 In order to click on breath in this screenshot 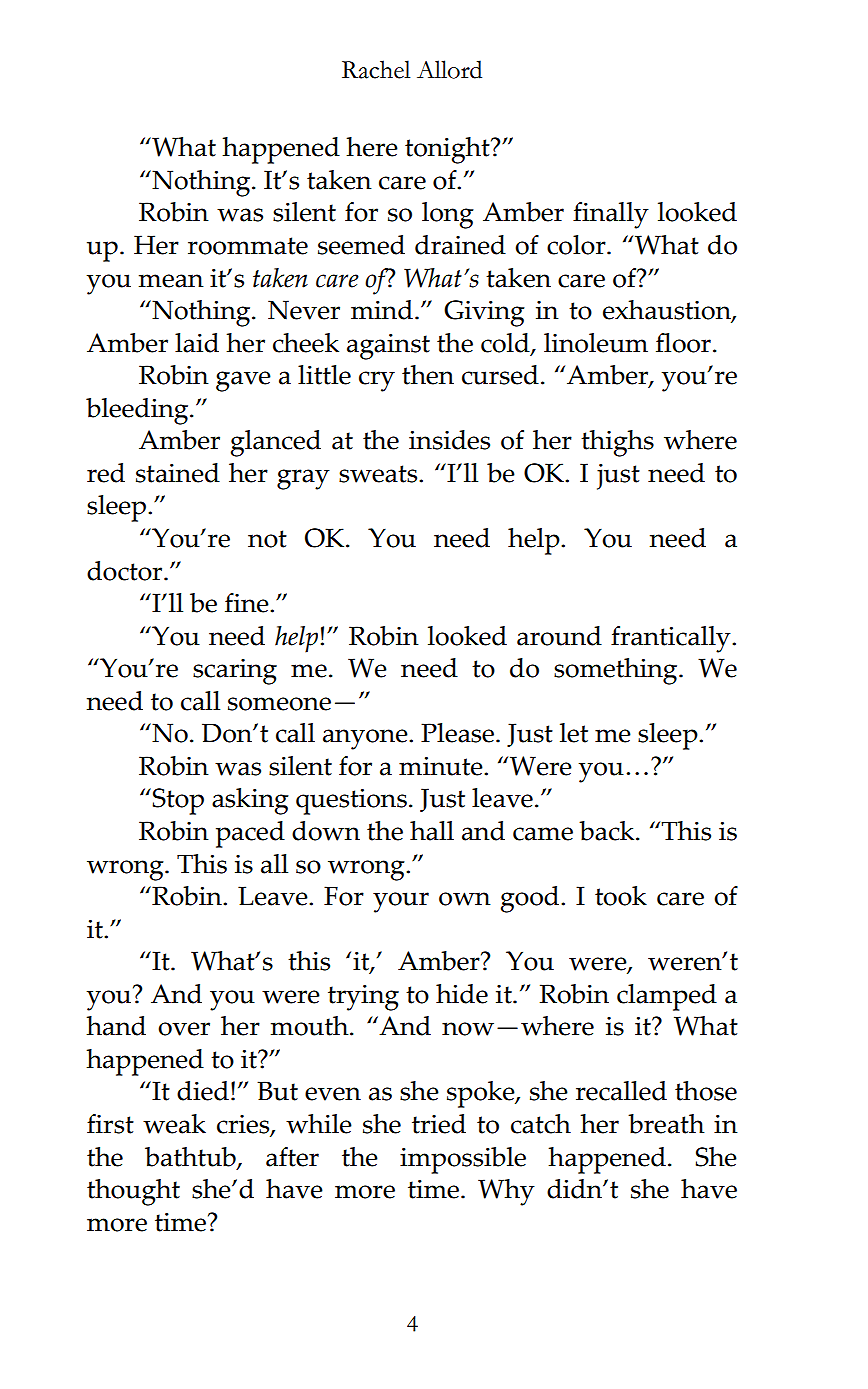, I will do `click(666, 1124)`.
